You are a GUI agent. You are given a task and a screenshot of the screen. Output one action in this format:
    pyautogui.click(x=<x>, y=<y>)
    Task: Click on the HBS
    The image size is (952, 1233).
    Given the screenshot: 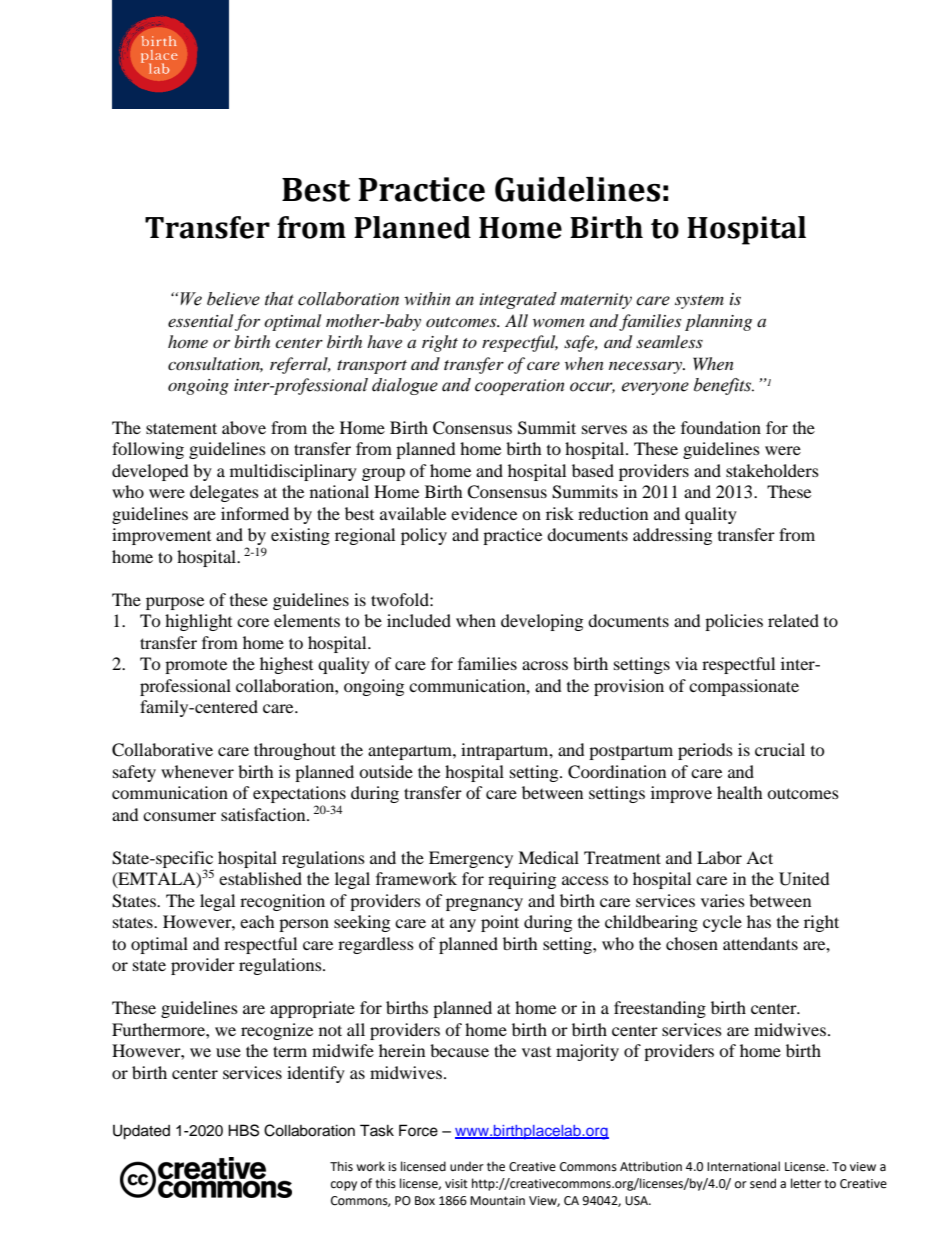 What is the action you would take?
    pyautogui.click(x=243, y=1130)
